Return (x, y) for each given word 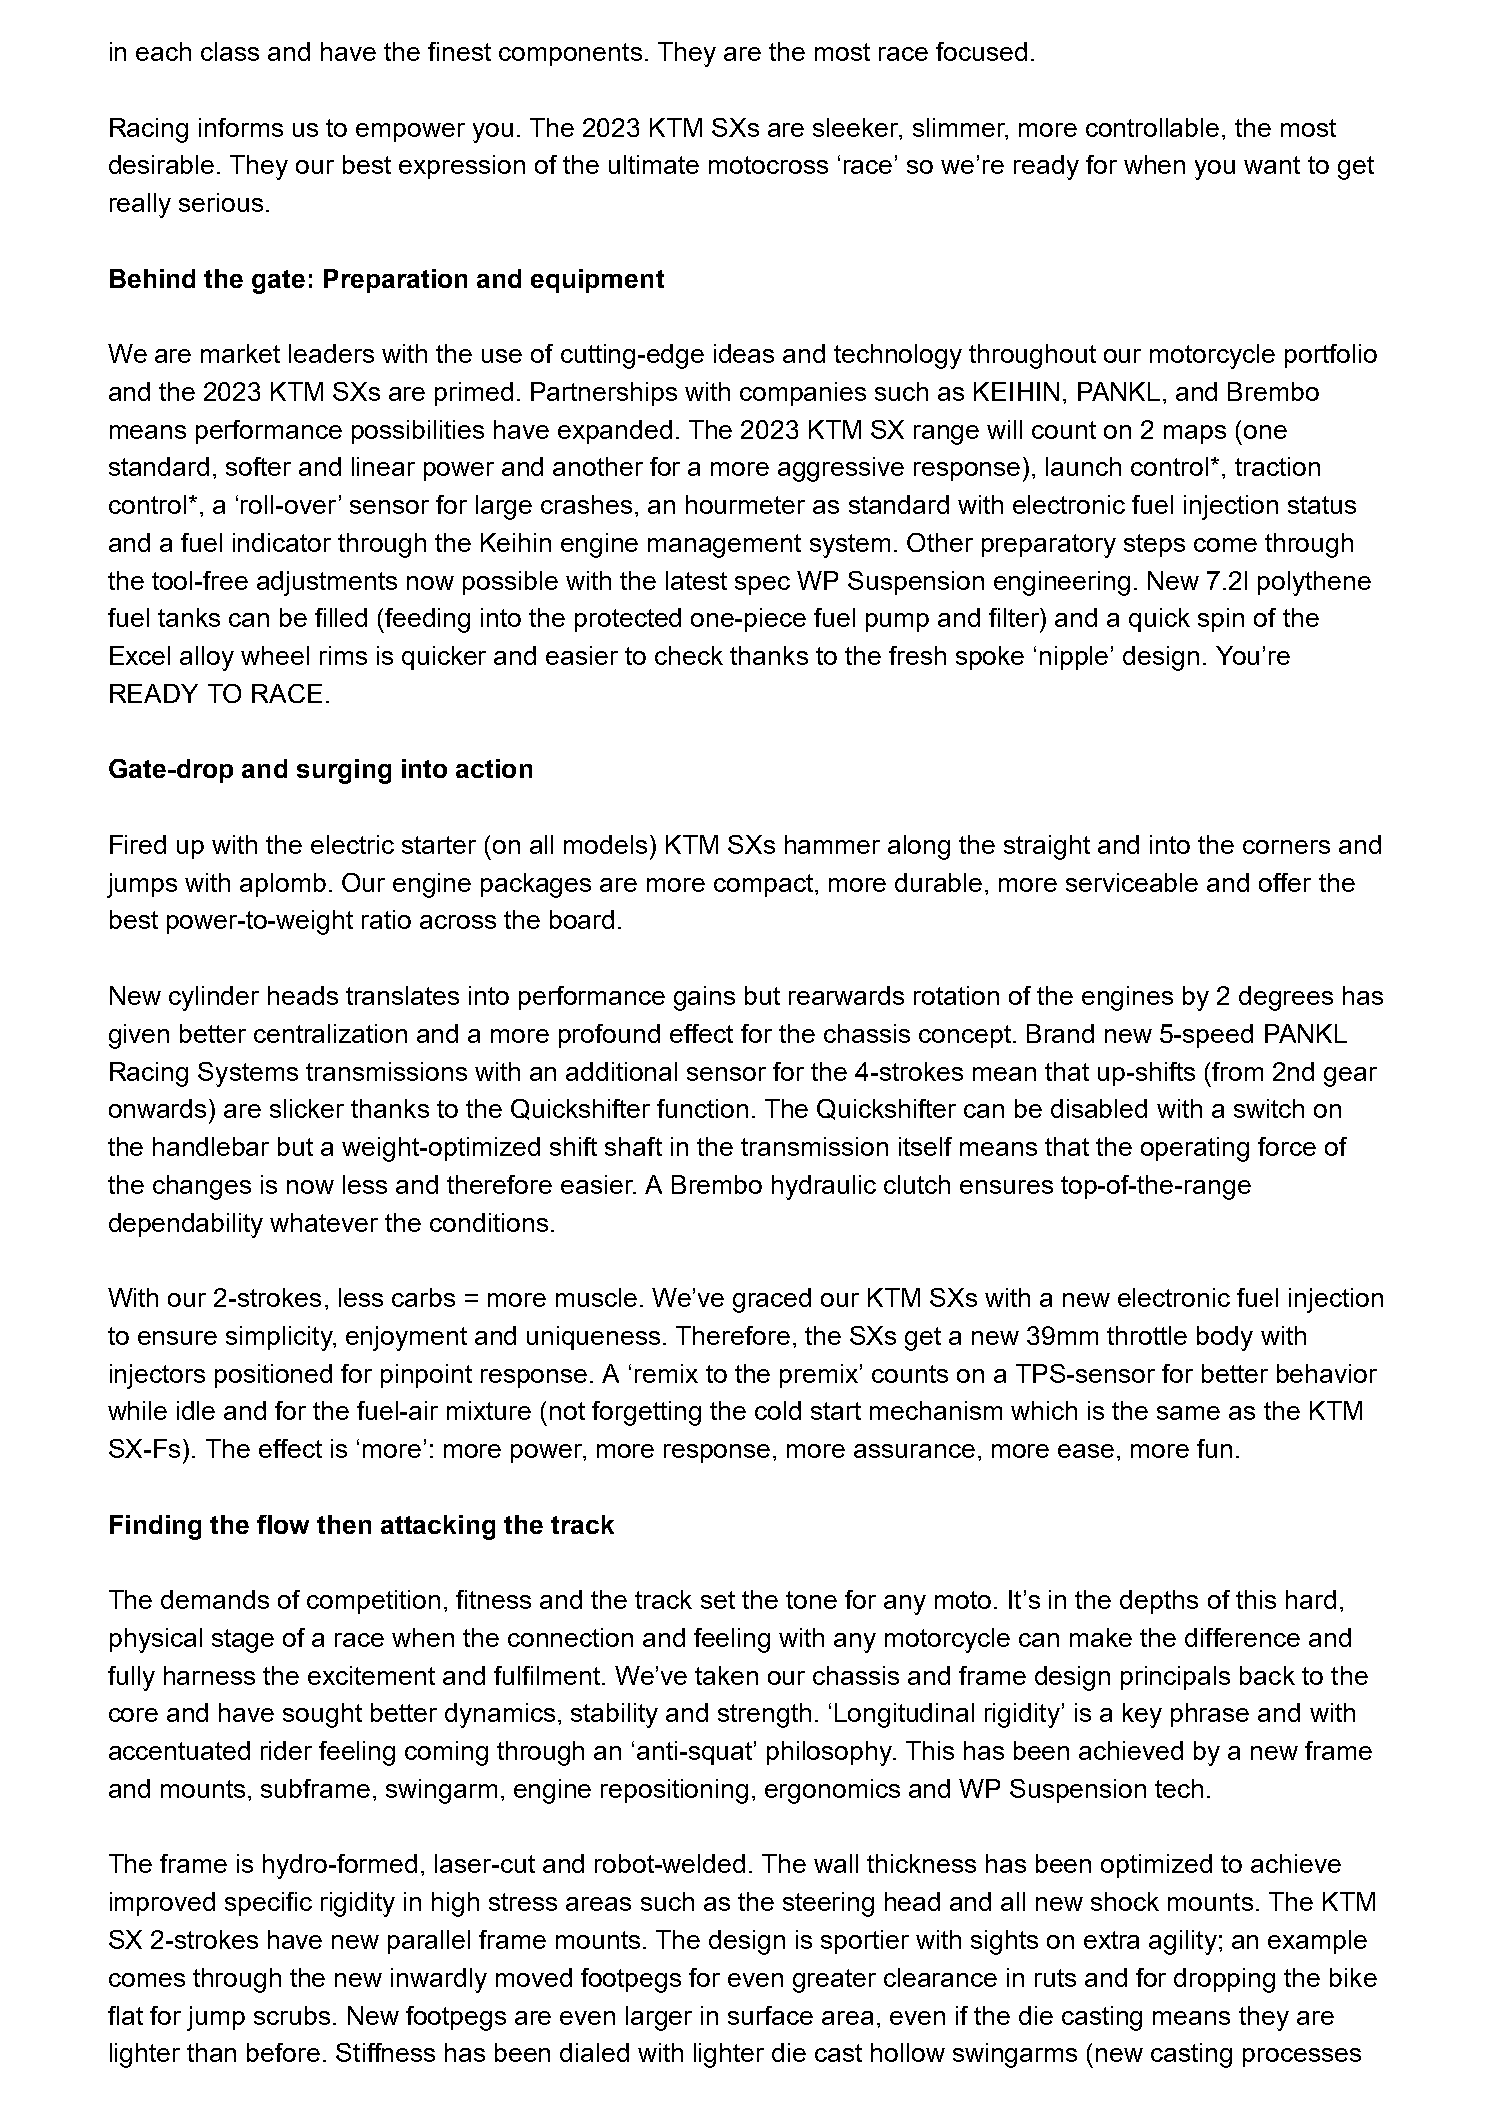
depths (1159, 1602)
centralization (330, 1033)
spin (1221, 620)
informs (241, 127)
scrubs (292, 2015)
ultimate (654, 164)
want (1272, 165)
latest (696, 580)
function (702, 1108)
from (1237, 1071)
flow (283, 1524)
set (718, 1600)
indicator (282, 542)
